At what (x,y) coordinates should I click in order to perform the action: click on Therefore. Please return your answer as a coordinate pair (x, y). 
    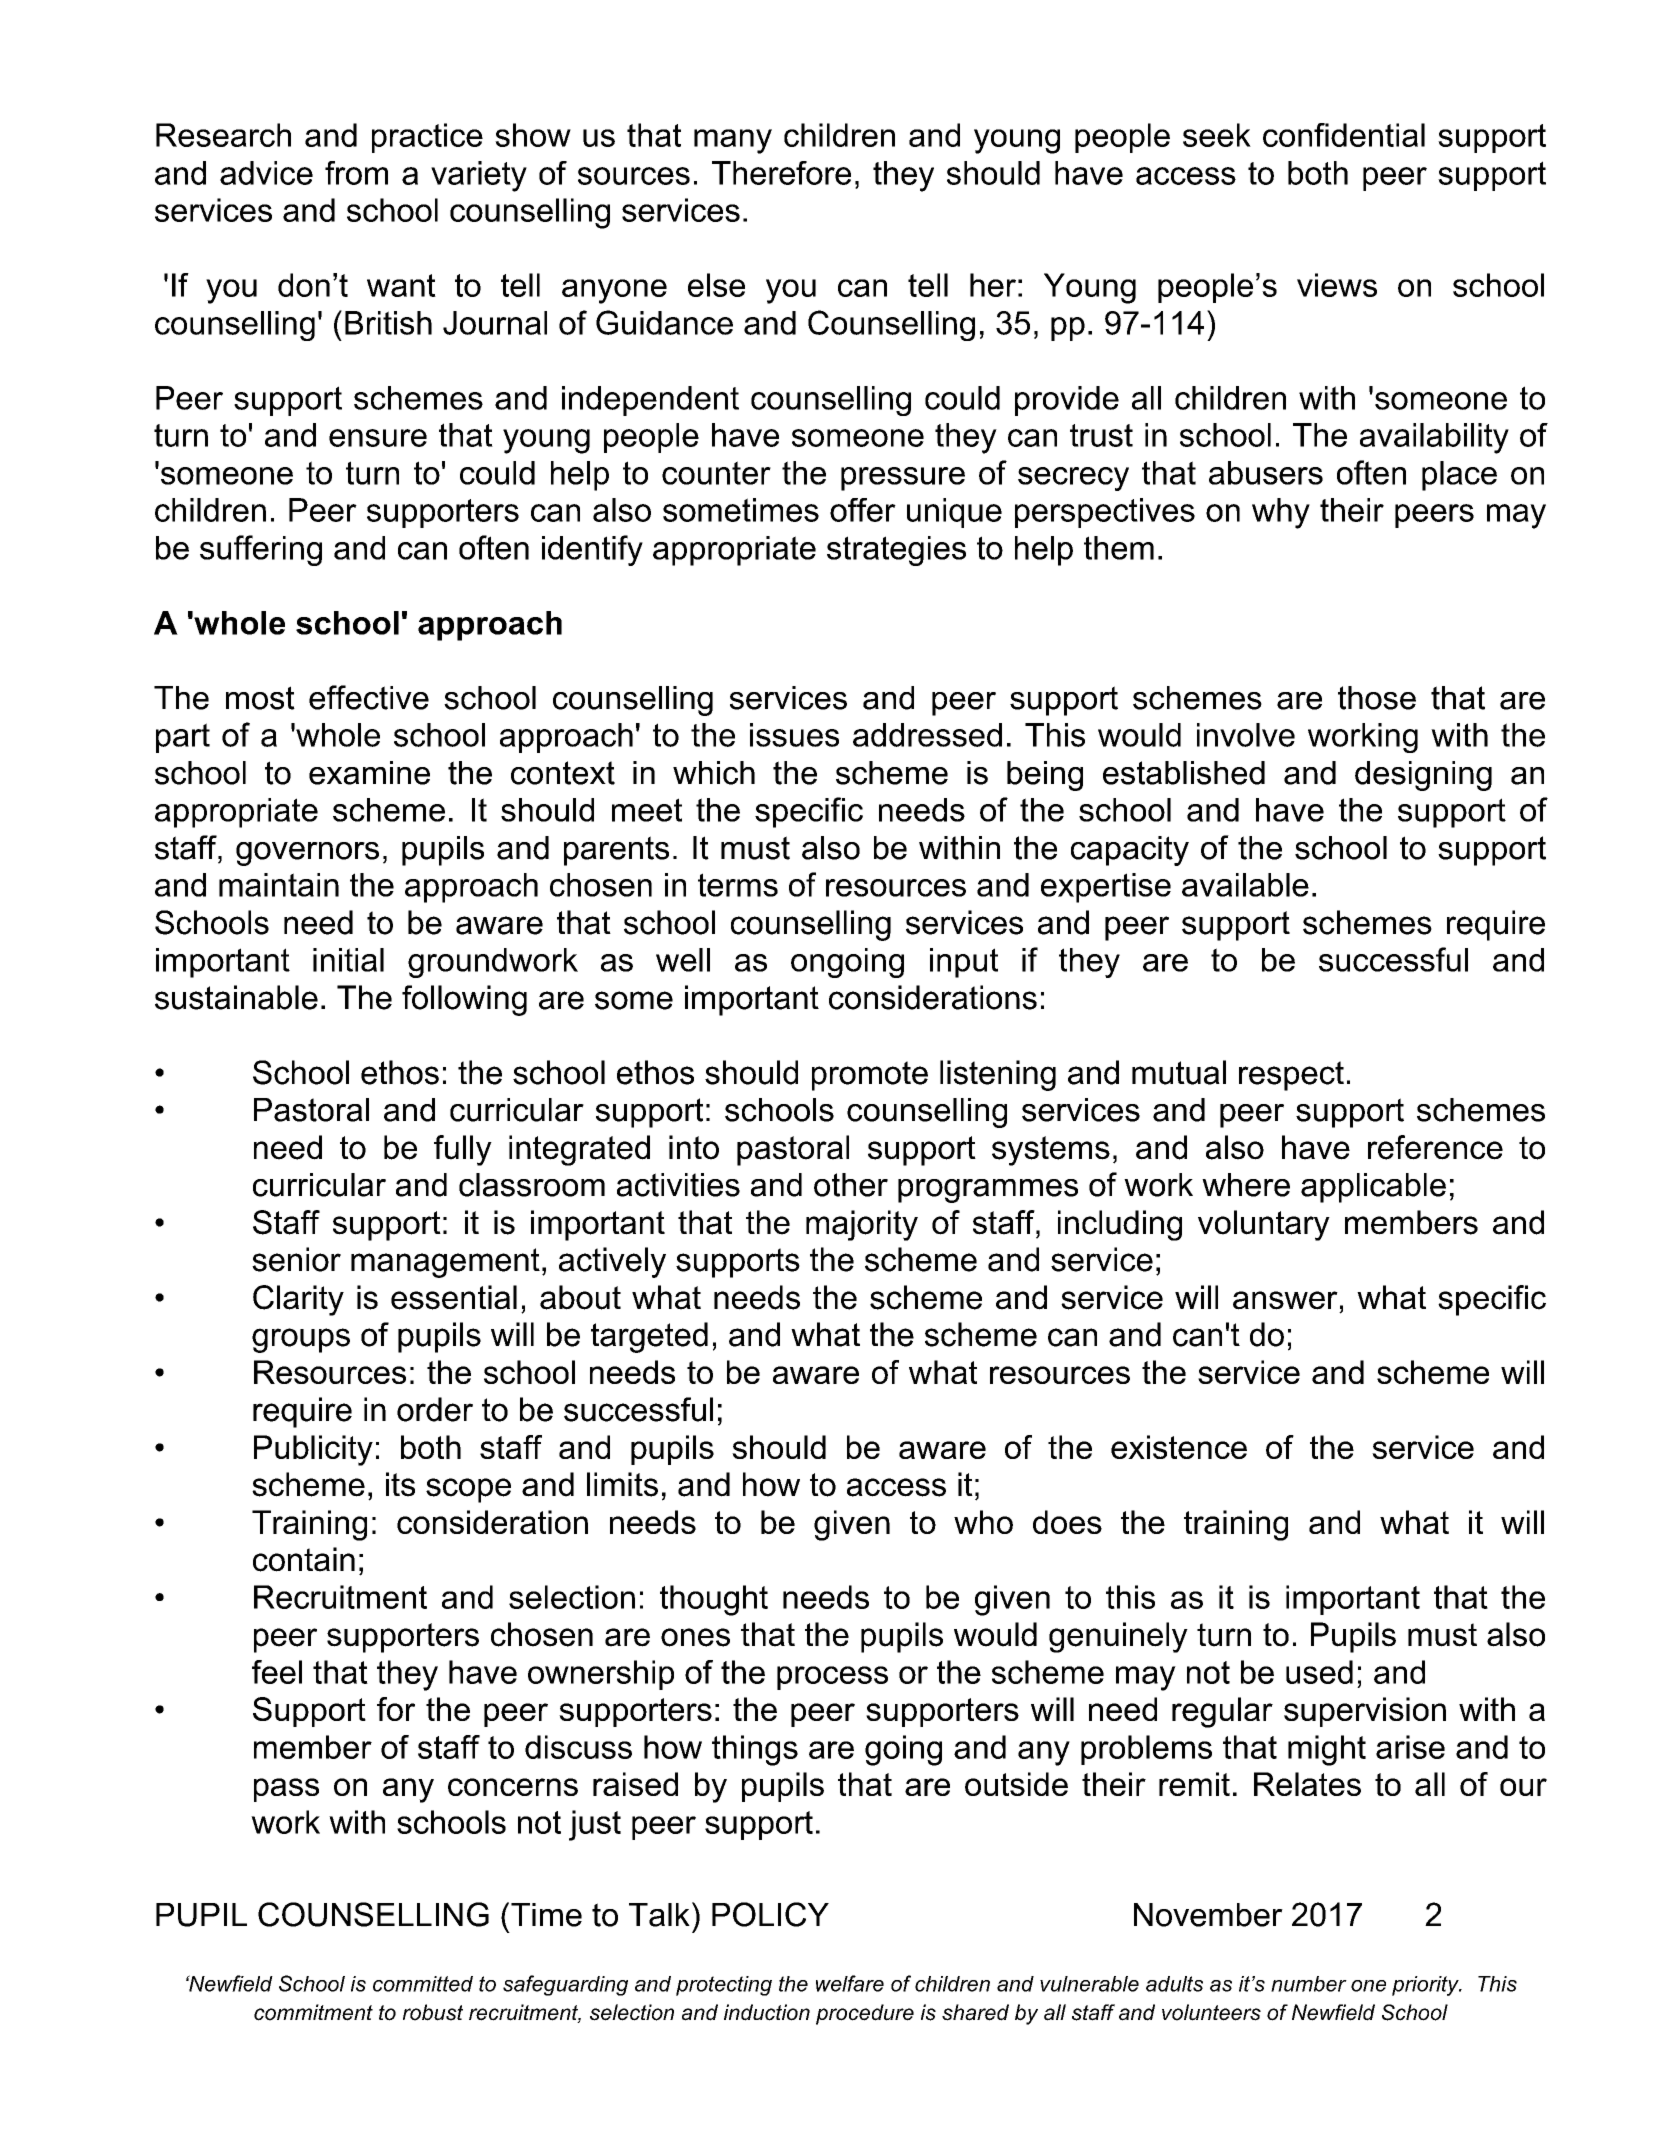
    Looking at the image, I should click on (781, 173).
